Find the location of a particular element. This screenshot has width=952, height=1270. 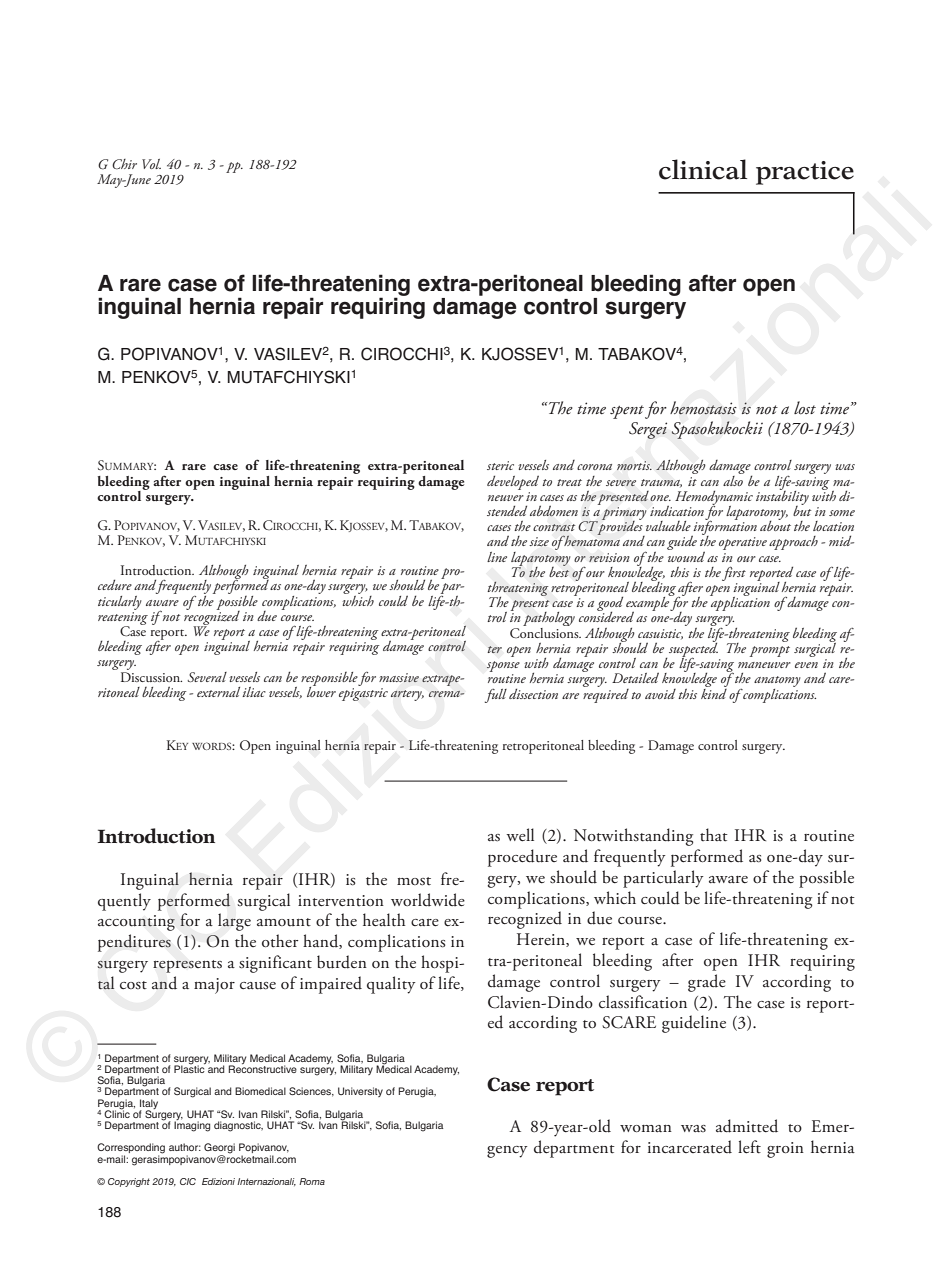

Conclusions is located at coordinates (545, 631).
